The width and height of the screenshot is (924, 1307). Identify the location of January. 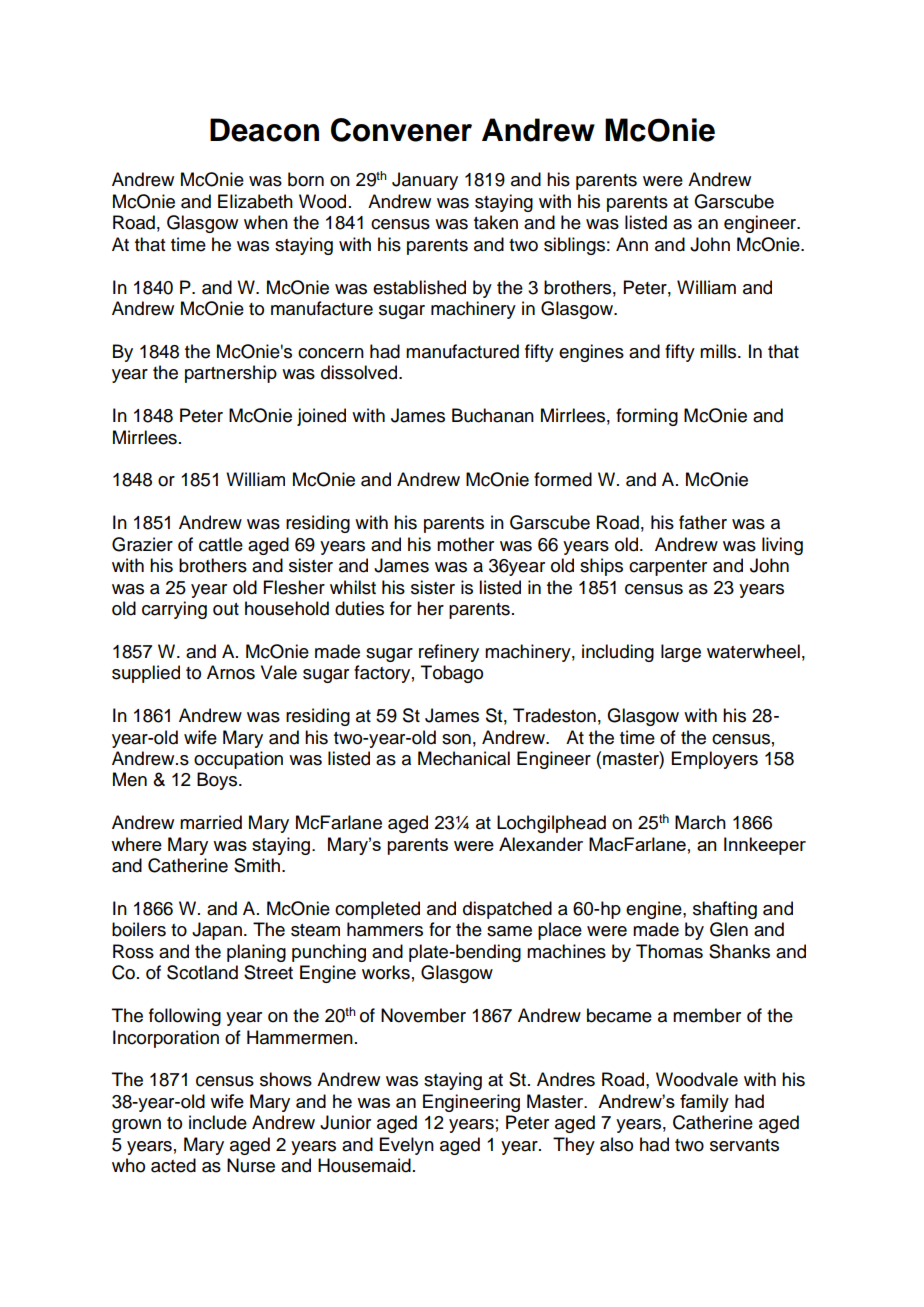
(425, 181).
